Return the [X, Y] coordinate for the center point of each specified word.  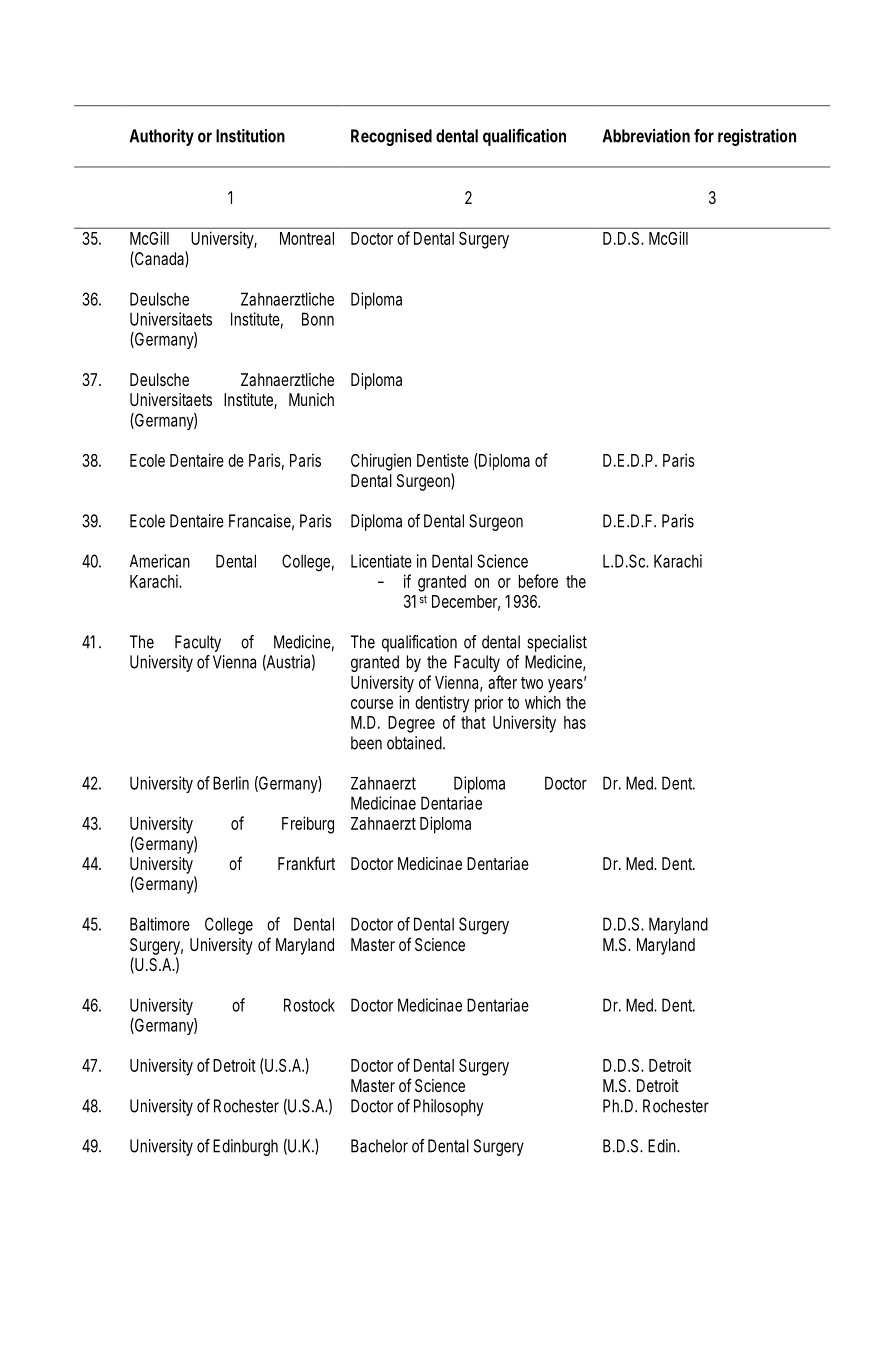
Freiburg [308, 825]
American [160, 561]
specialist [557, 643]
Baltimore [160, 924]
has [575, 722]
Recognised [391, 137]
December [466, 602]
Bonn [318, 319]
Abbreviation [646, 136]
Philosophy [448, 1107]
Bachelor [379, 1146]
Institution [250, 136]
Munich [311, 399]
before [538, 581]
